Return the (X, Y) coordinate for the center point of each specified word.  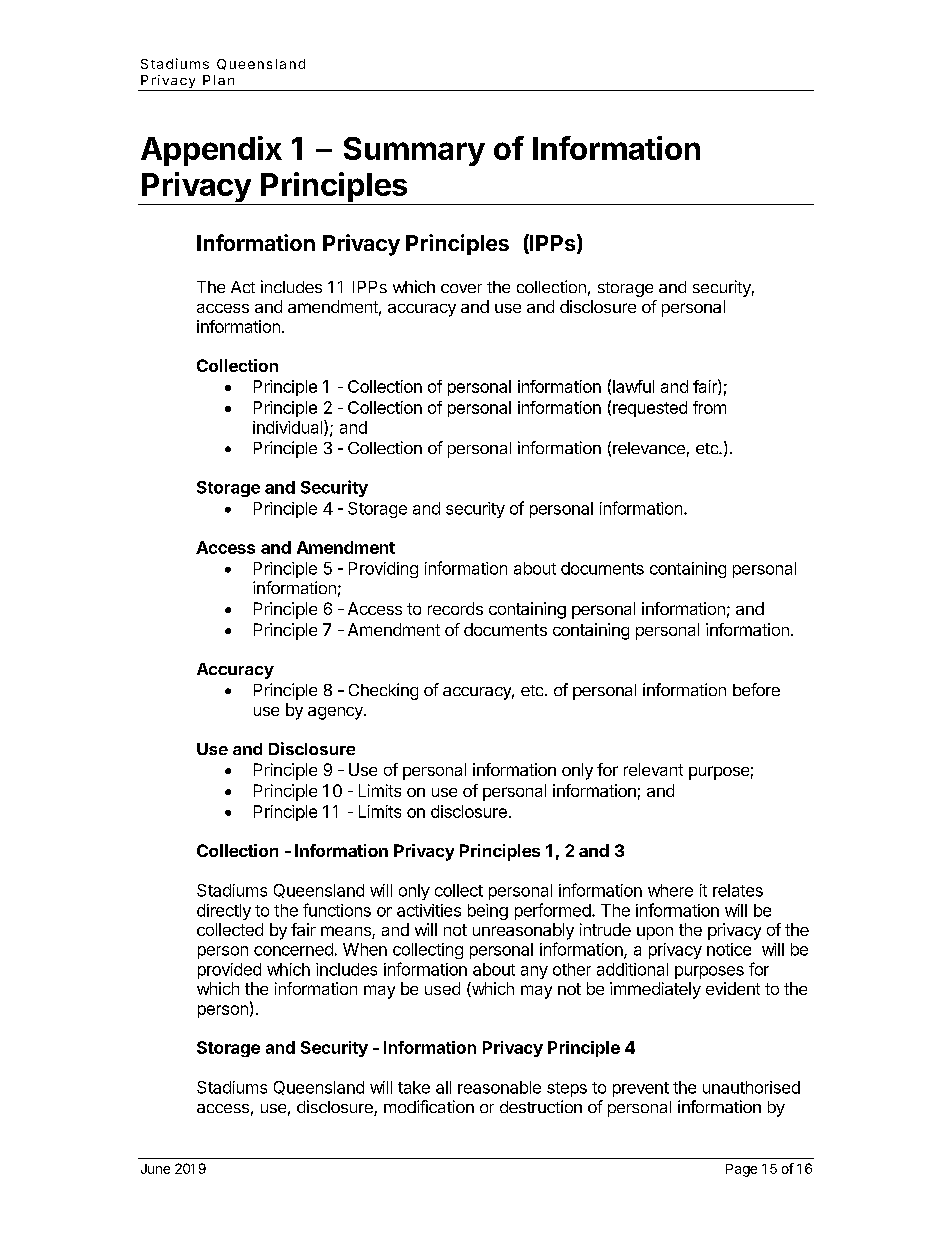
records (455, 608)
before (756, 689)
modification (429, 1106)
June (155, 1169)
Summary (414, 151)
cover (461, 288)
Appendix (211, 151)
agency (336, 713)
